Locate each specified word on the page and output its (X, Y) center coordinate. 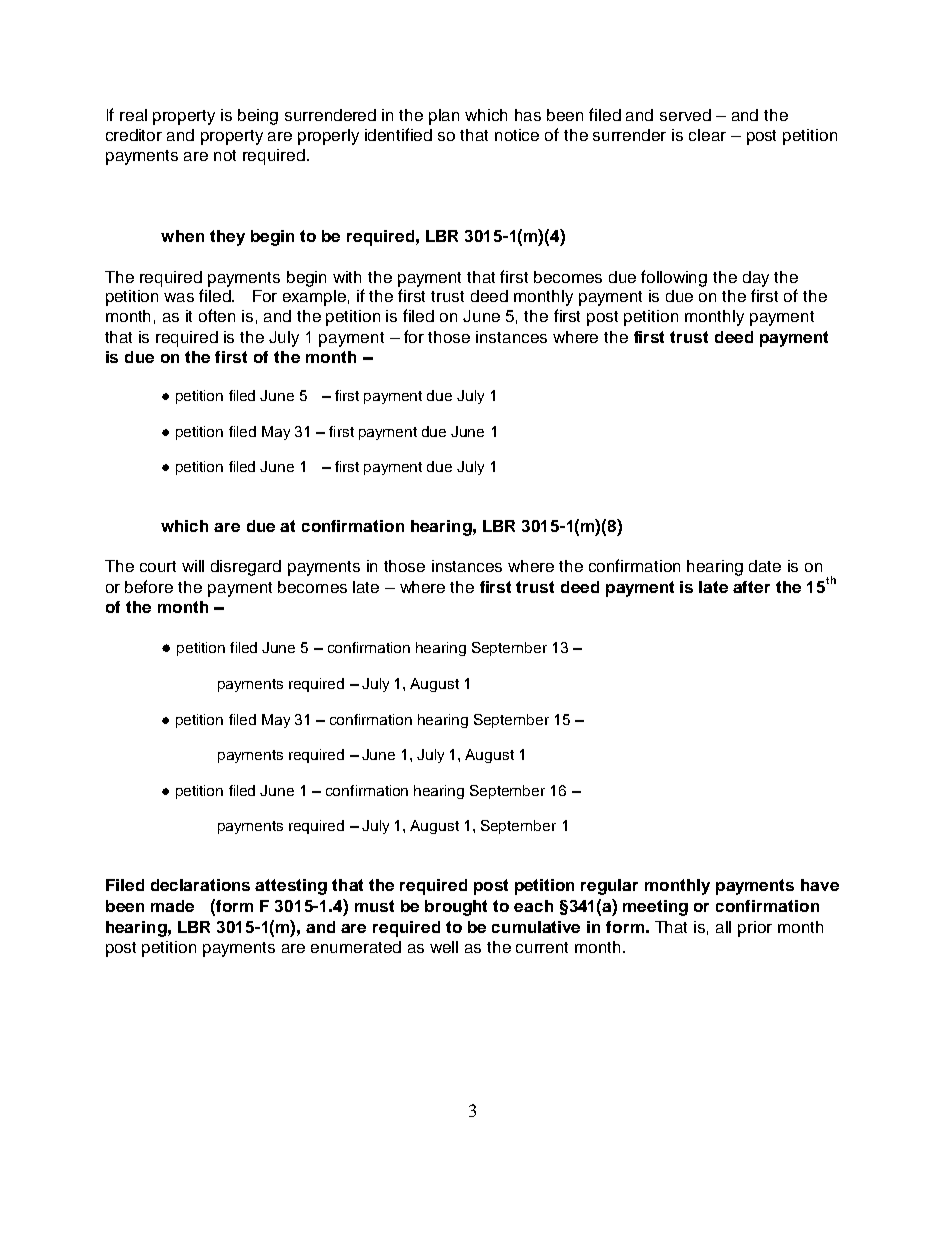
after (751, 587)
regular (609, 887)
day (756, 279)
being (258, 117)
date (765, 566)
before (149, 586)
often (217, 315)
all (723, 927)
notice (517, 135)
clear (707, 135)
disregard (246, 568)
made (172, 906)
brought (456, 908)
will (193, 566)
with (347, 277)
